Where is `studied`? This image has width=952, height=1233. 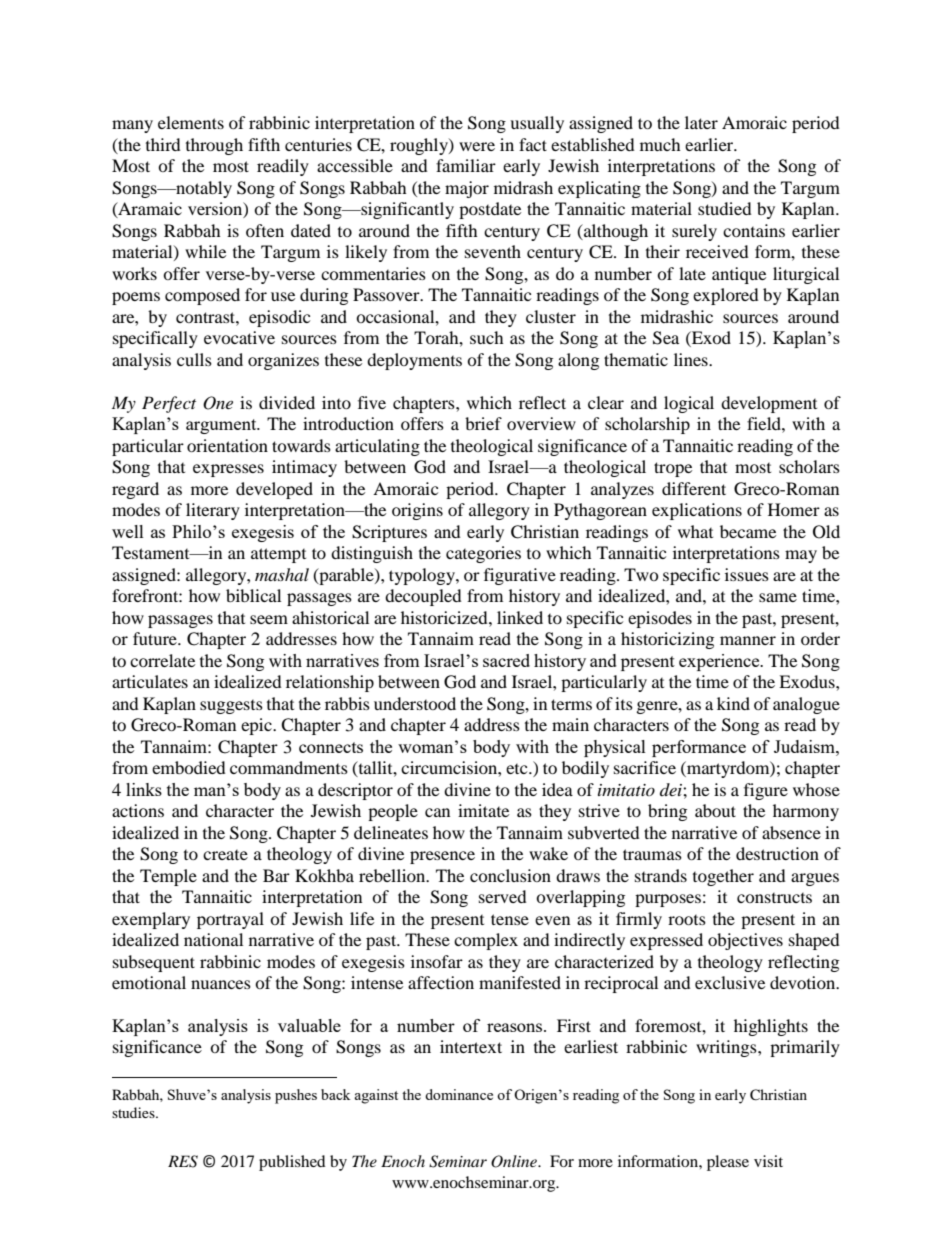
studied is located at coordinates (725, 208).
